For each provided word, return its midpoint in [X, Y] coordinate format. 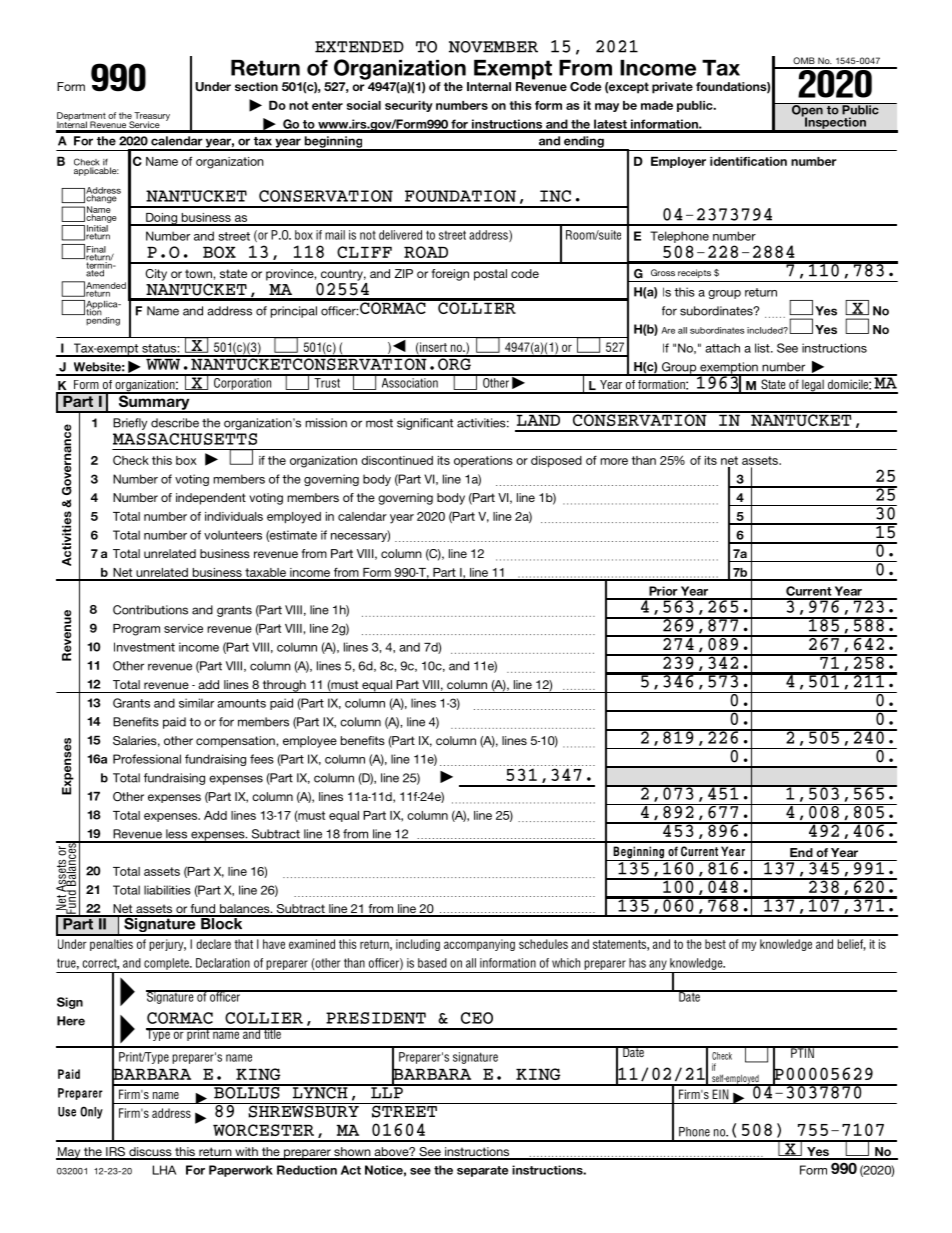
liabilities [167, 890]
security [409, 106]
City [156, 275]
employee [310, 742]
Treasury [151, 117]
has [637, 963]
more [614, 461]
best [715, 944]
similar [196, 703]
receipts [694, 273]
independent [211, 499]
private [672, 88]
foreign [450, 275]
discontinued [397, 460]
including [418, 945]
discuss [150, 1153]
